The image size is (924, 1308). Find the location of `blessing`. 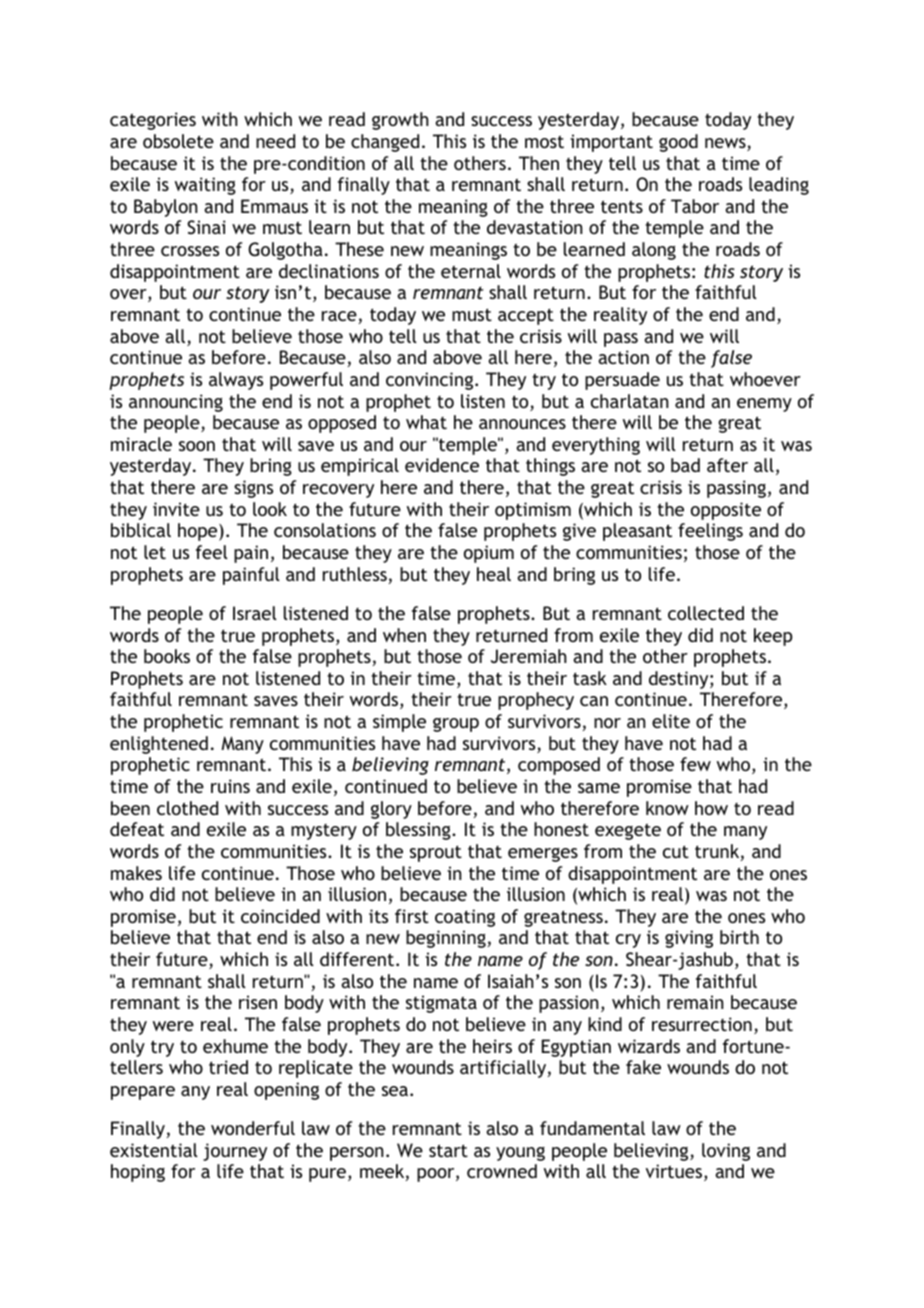

blessing is located at coordinates (419, 831).
